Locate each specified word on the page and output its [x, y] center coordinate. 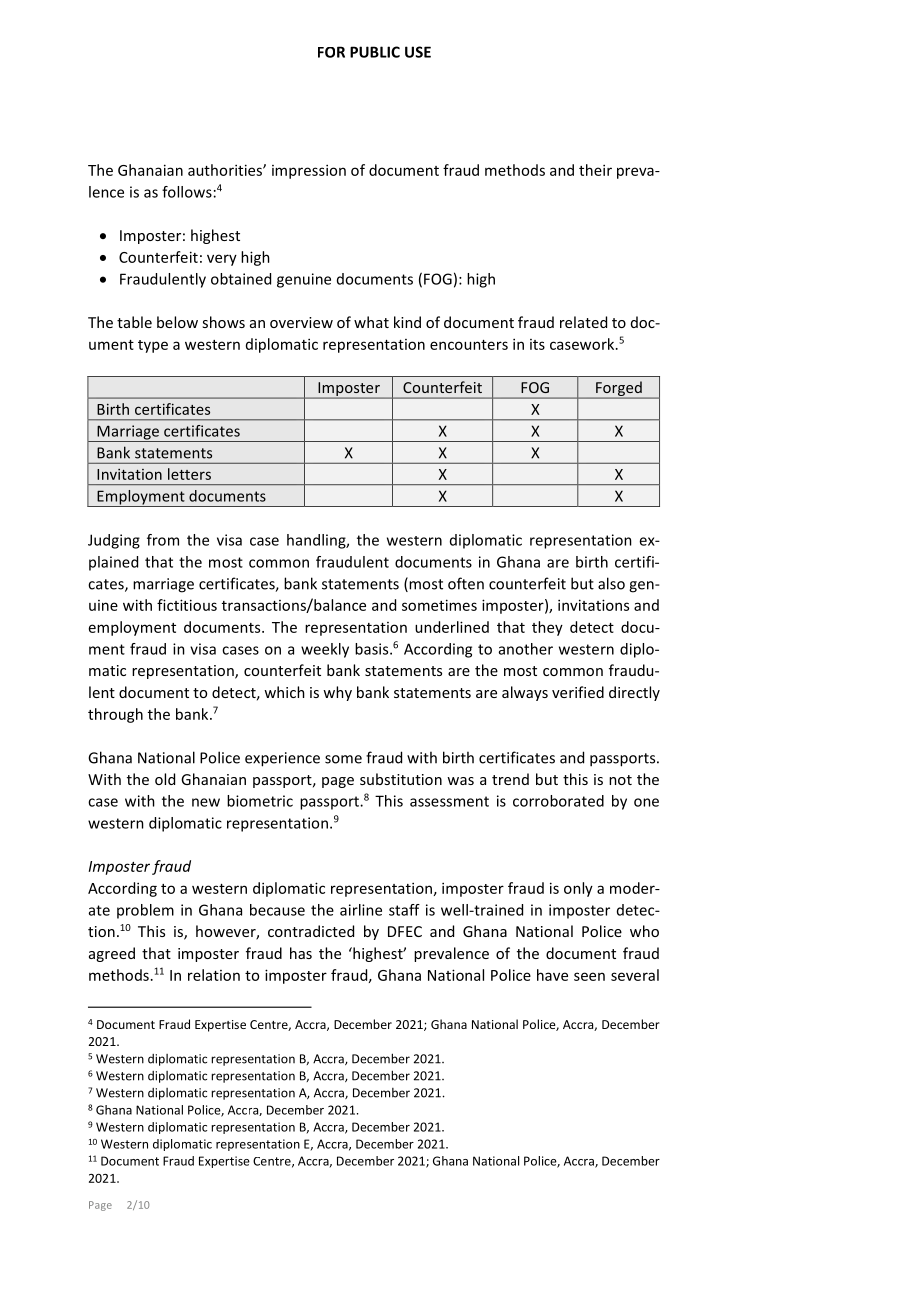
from [163, 540]
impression [309, 171]
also [611, 583]
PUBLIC [375, 52]
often [466, 583]
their [595, 170]
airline [361, 910]
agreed [112, 954]
